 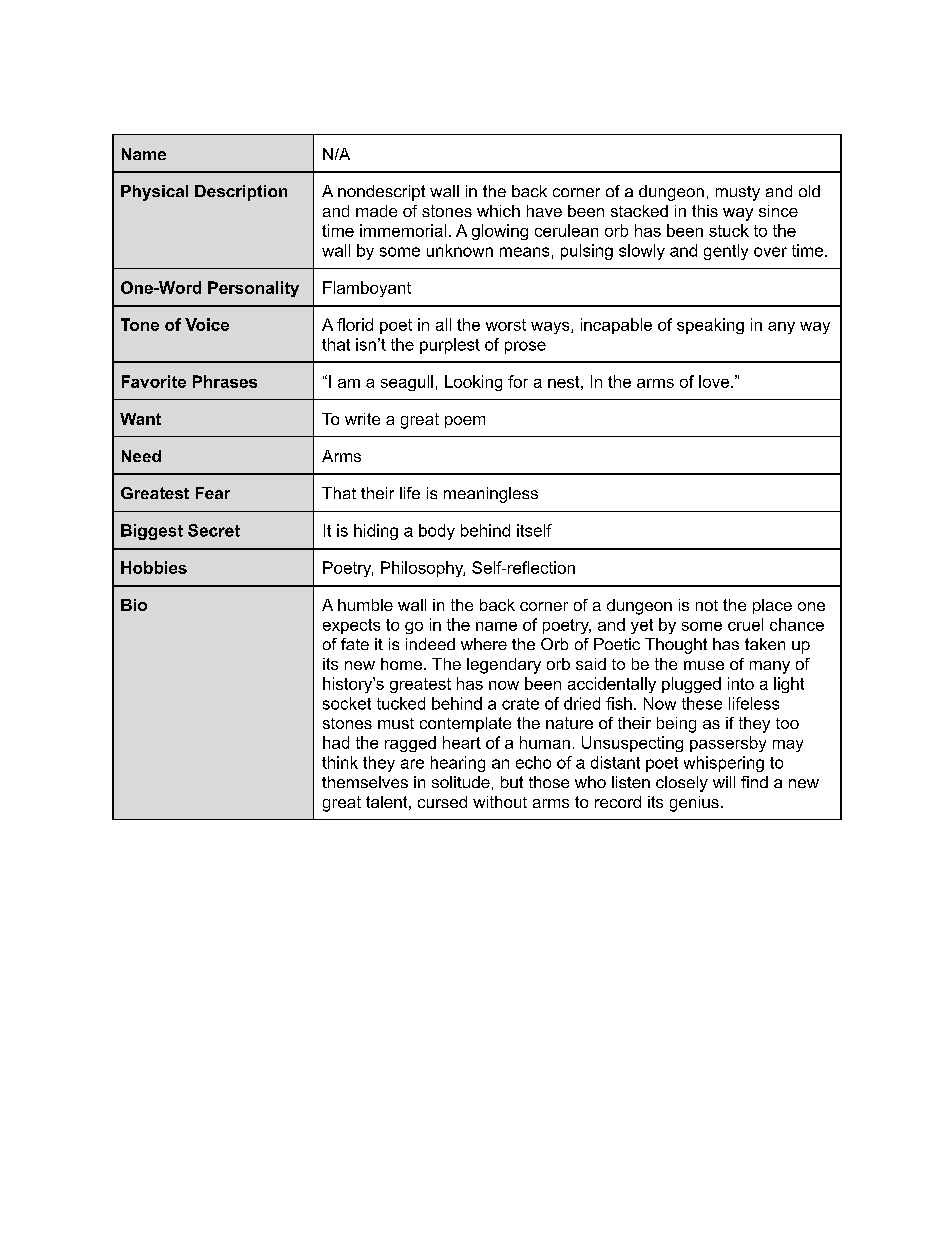 I want to click on Hobbies, so click(x=154, y=567).
